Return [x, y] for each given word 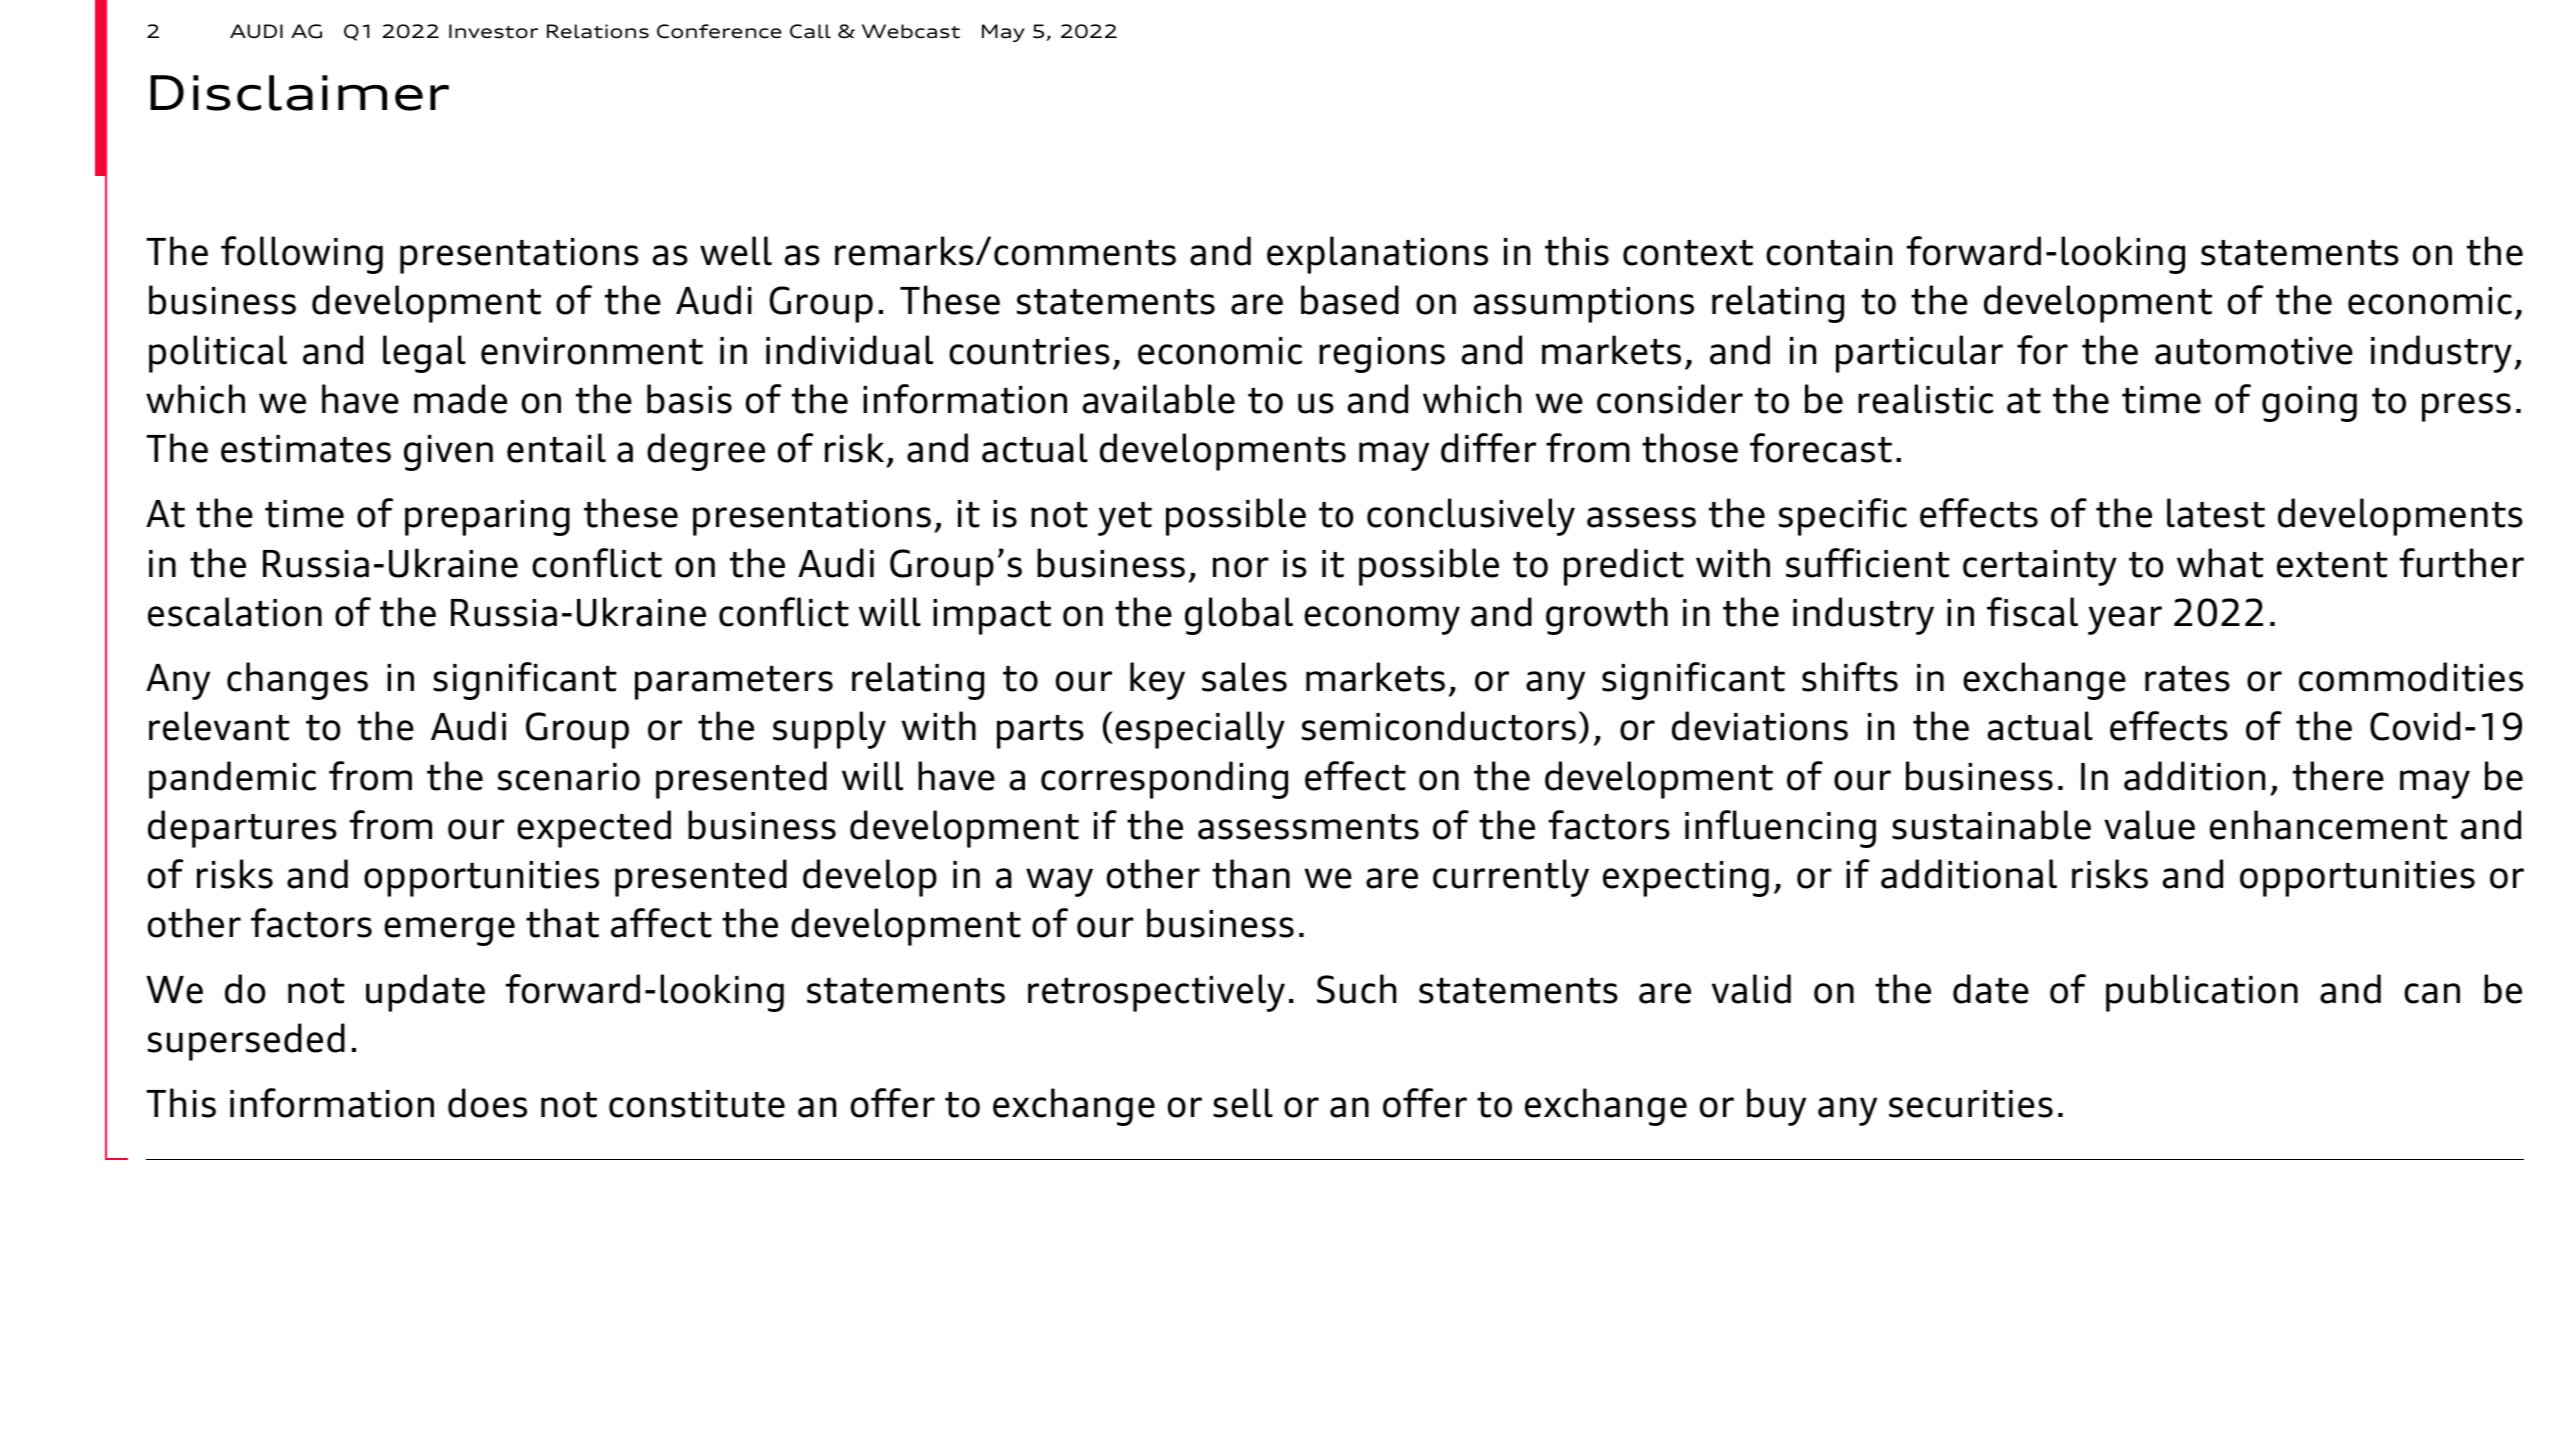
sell [1243, 1103]
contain [1829, 252]
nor [1241, 567]
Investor [493, 31]
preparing [487, 518]
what [2220, 563]
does [487, 1103]
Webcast [911, 31]
